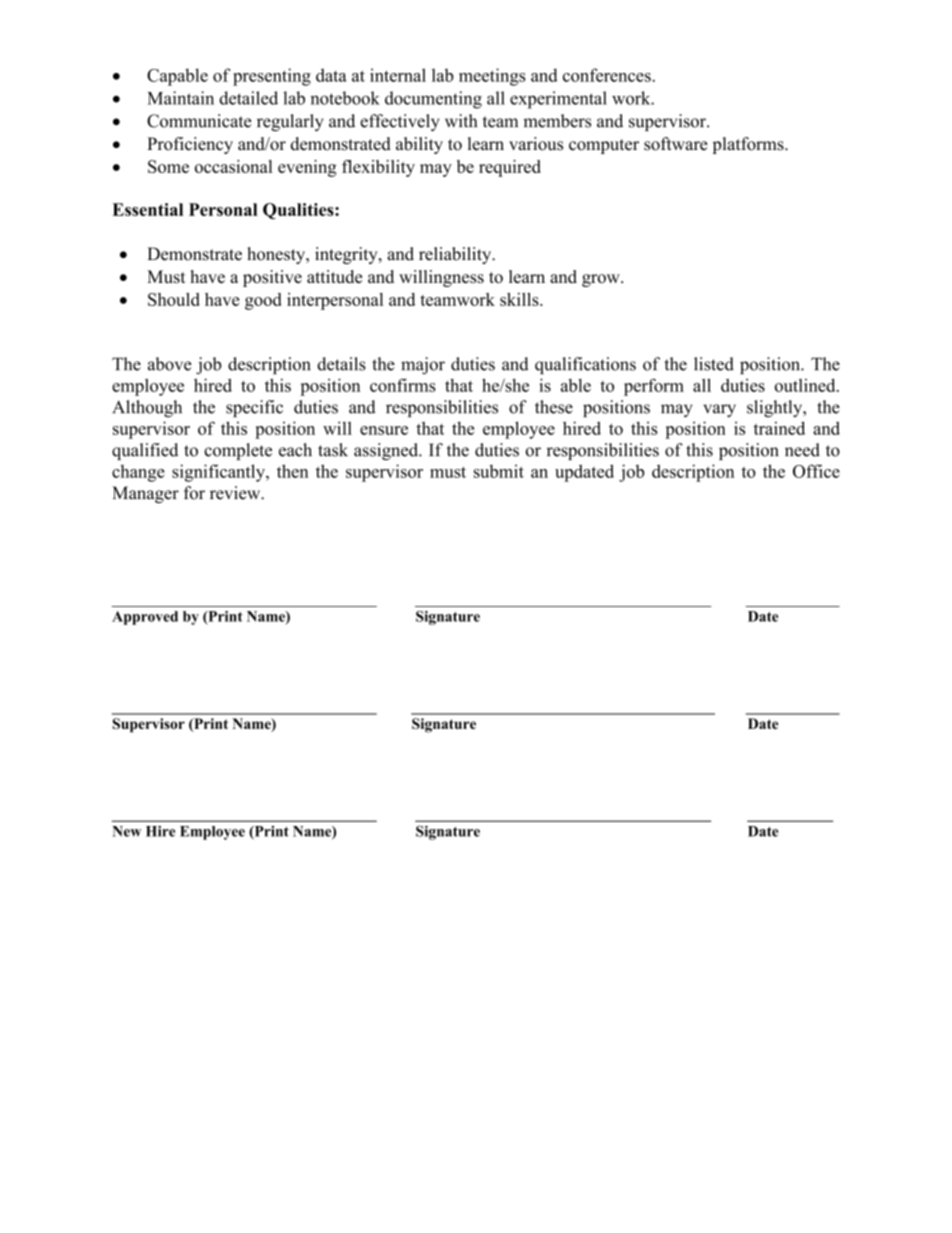  What do you see at coordinates (816, 471) in the page?
I see `Office` at bounding box center [816, 471].
